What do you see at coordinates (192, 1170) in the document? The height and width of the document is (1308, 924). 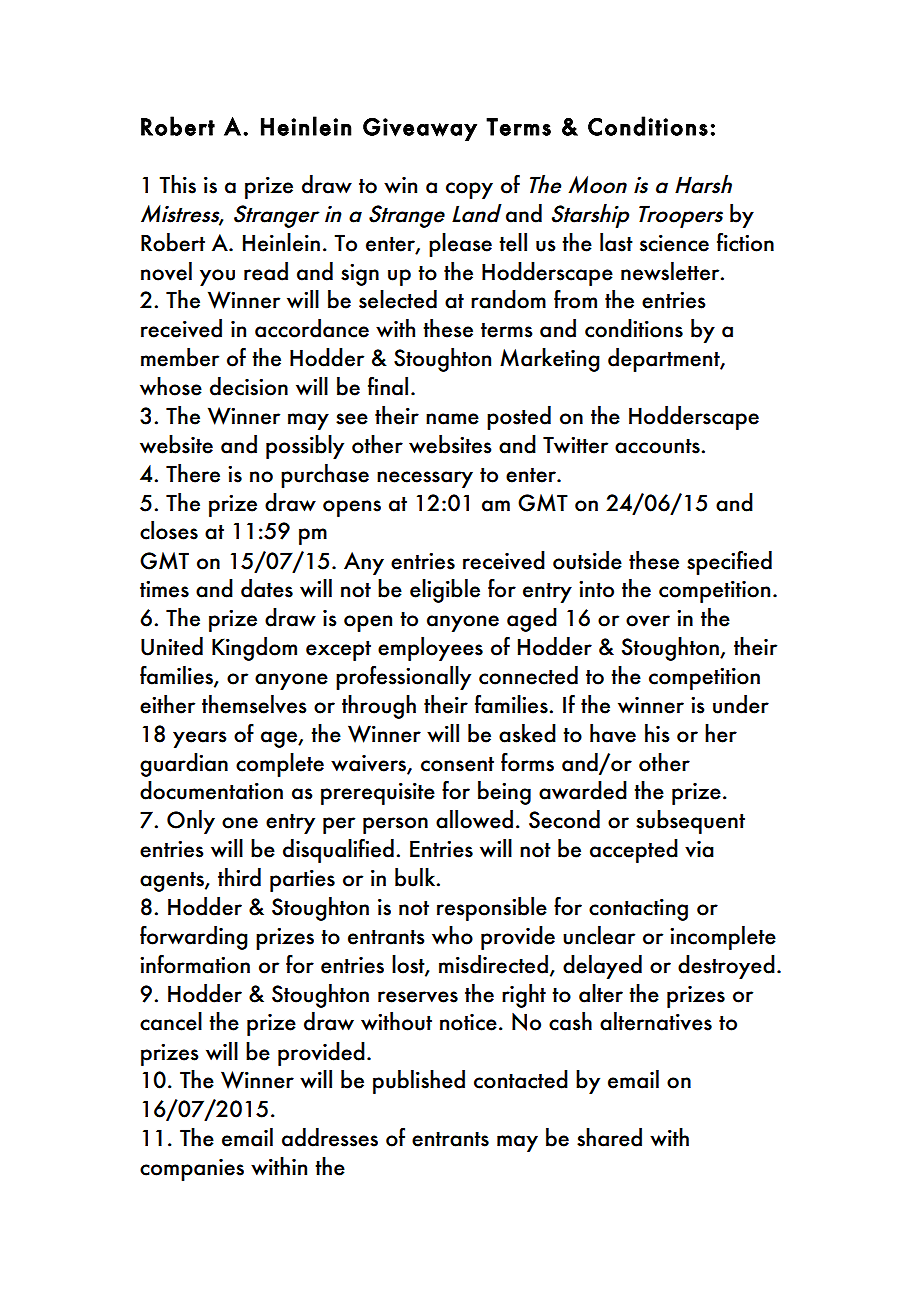 I see `companies` at bounding box center [192, 1170].
